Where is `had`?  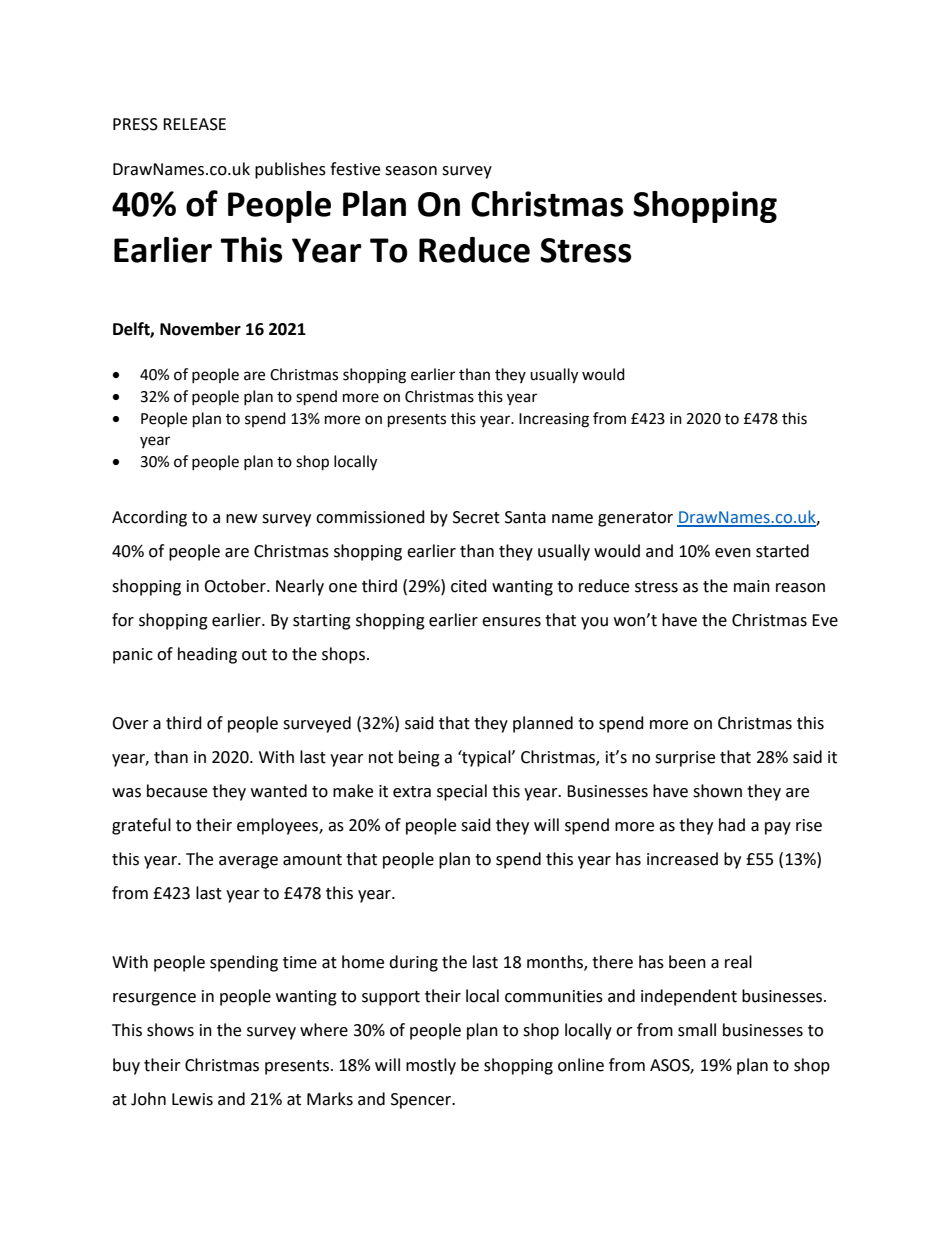
had is located at coordinates (732, 825).
